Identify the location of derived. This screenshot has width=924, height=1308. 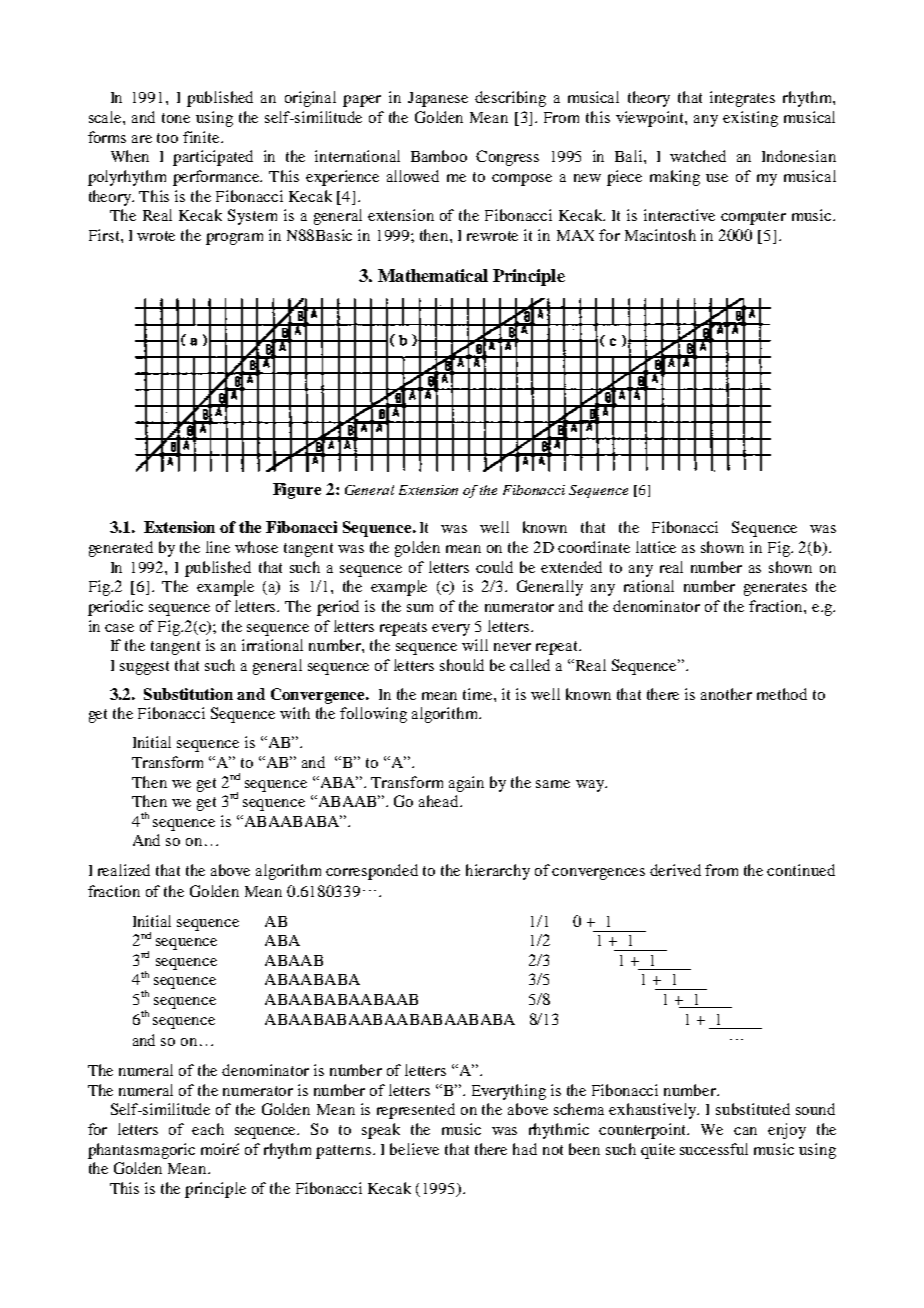
(675, 870).
